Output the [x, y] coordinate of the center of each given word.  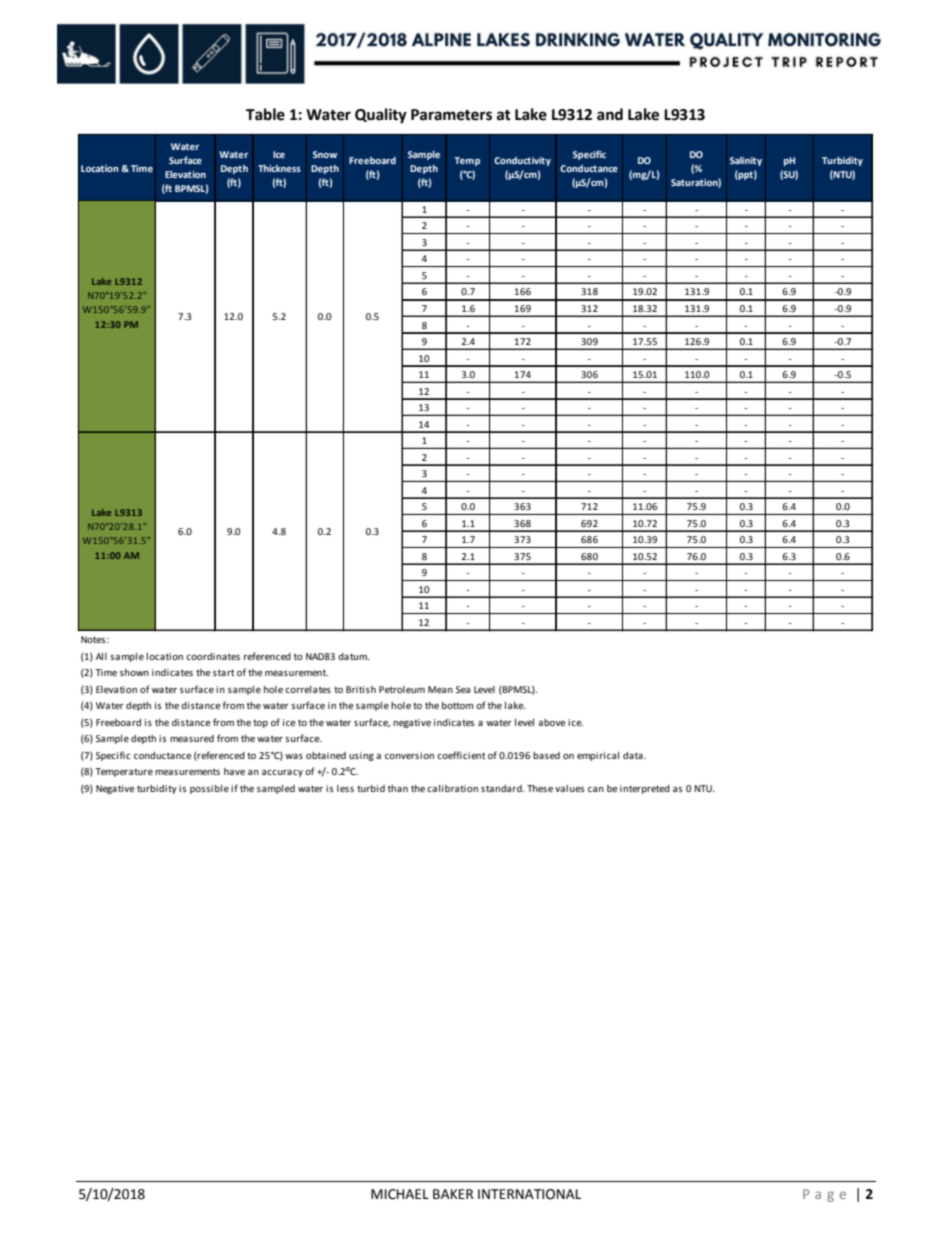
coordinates [213, 656]
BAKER [453, 1194]
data [634, 755]
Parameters [451, 115]
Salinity [746, 161]
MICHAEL [400, 1194]
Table [265, 114]
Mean [440, 689]
